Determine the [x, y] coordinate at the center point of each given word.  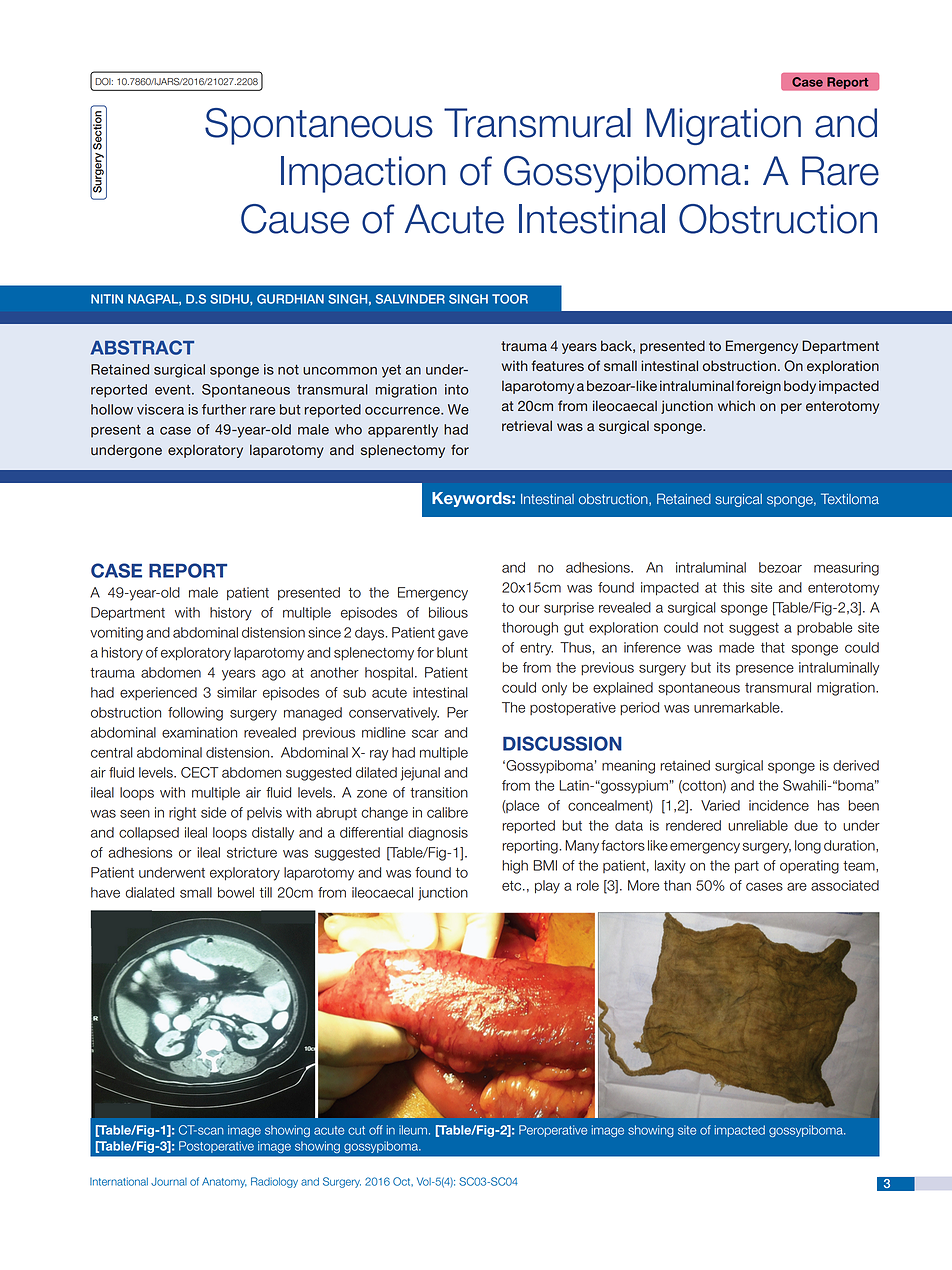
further [224, 409]
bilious [448, 612]
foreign [758, 387]
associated [845, 885]
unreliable [758, 825]
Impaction [363, 174]
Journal [169, 1182]
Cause [295, 219]
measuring [846, 569]
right [182, 814]
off [376, 1130]
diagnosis [438, 834]
